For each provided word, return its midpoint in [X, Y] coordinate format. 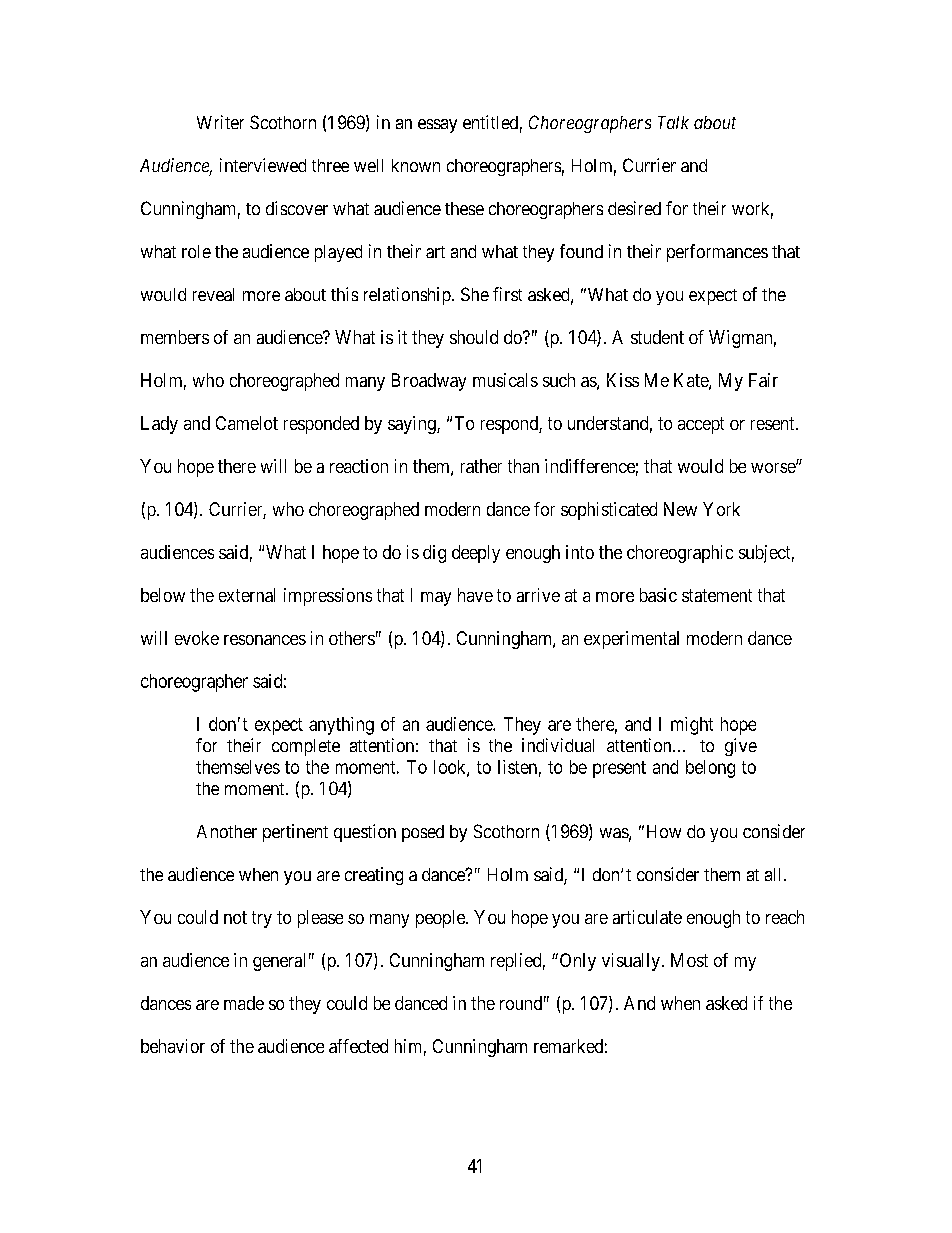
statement [717, 595]
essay [437, 126]
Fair [763, 380]
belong [710, 769]
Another [227, 831]
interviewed [263, 165]
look [451, 768]
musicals [505, 380]
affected [358, 1046]
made [244, 1003]
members [175, 337]
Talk [673, 122]
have [475, 595]
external [247, 595]
